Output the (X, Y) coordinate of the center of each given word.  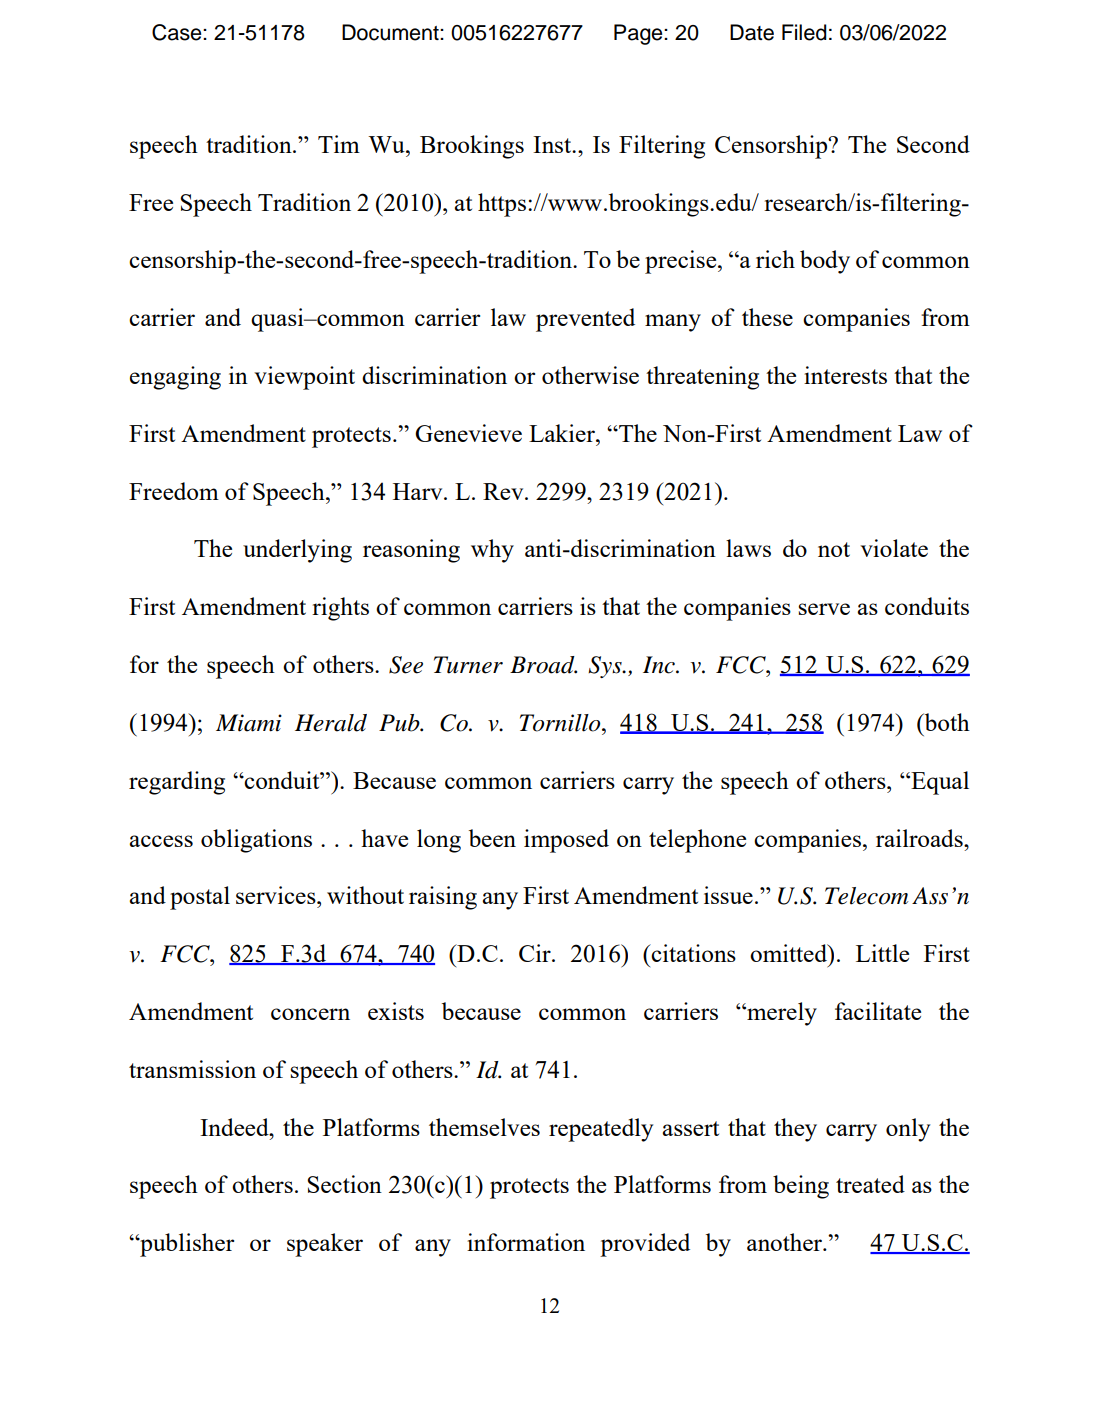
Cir (536, 953)
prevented (585, 320)
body (825, 262)
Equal (939, 783)
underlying (297, 551)
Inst (553, 144)
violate (894, 548)
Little (882, 953)
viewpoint (304, 378)
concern (310, 1014)
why (492, 551)
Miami (249, 723)
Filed (804, 32)
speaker (325, 1245)
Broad (543, 665)
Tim (339, 144)
